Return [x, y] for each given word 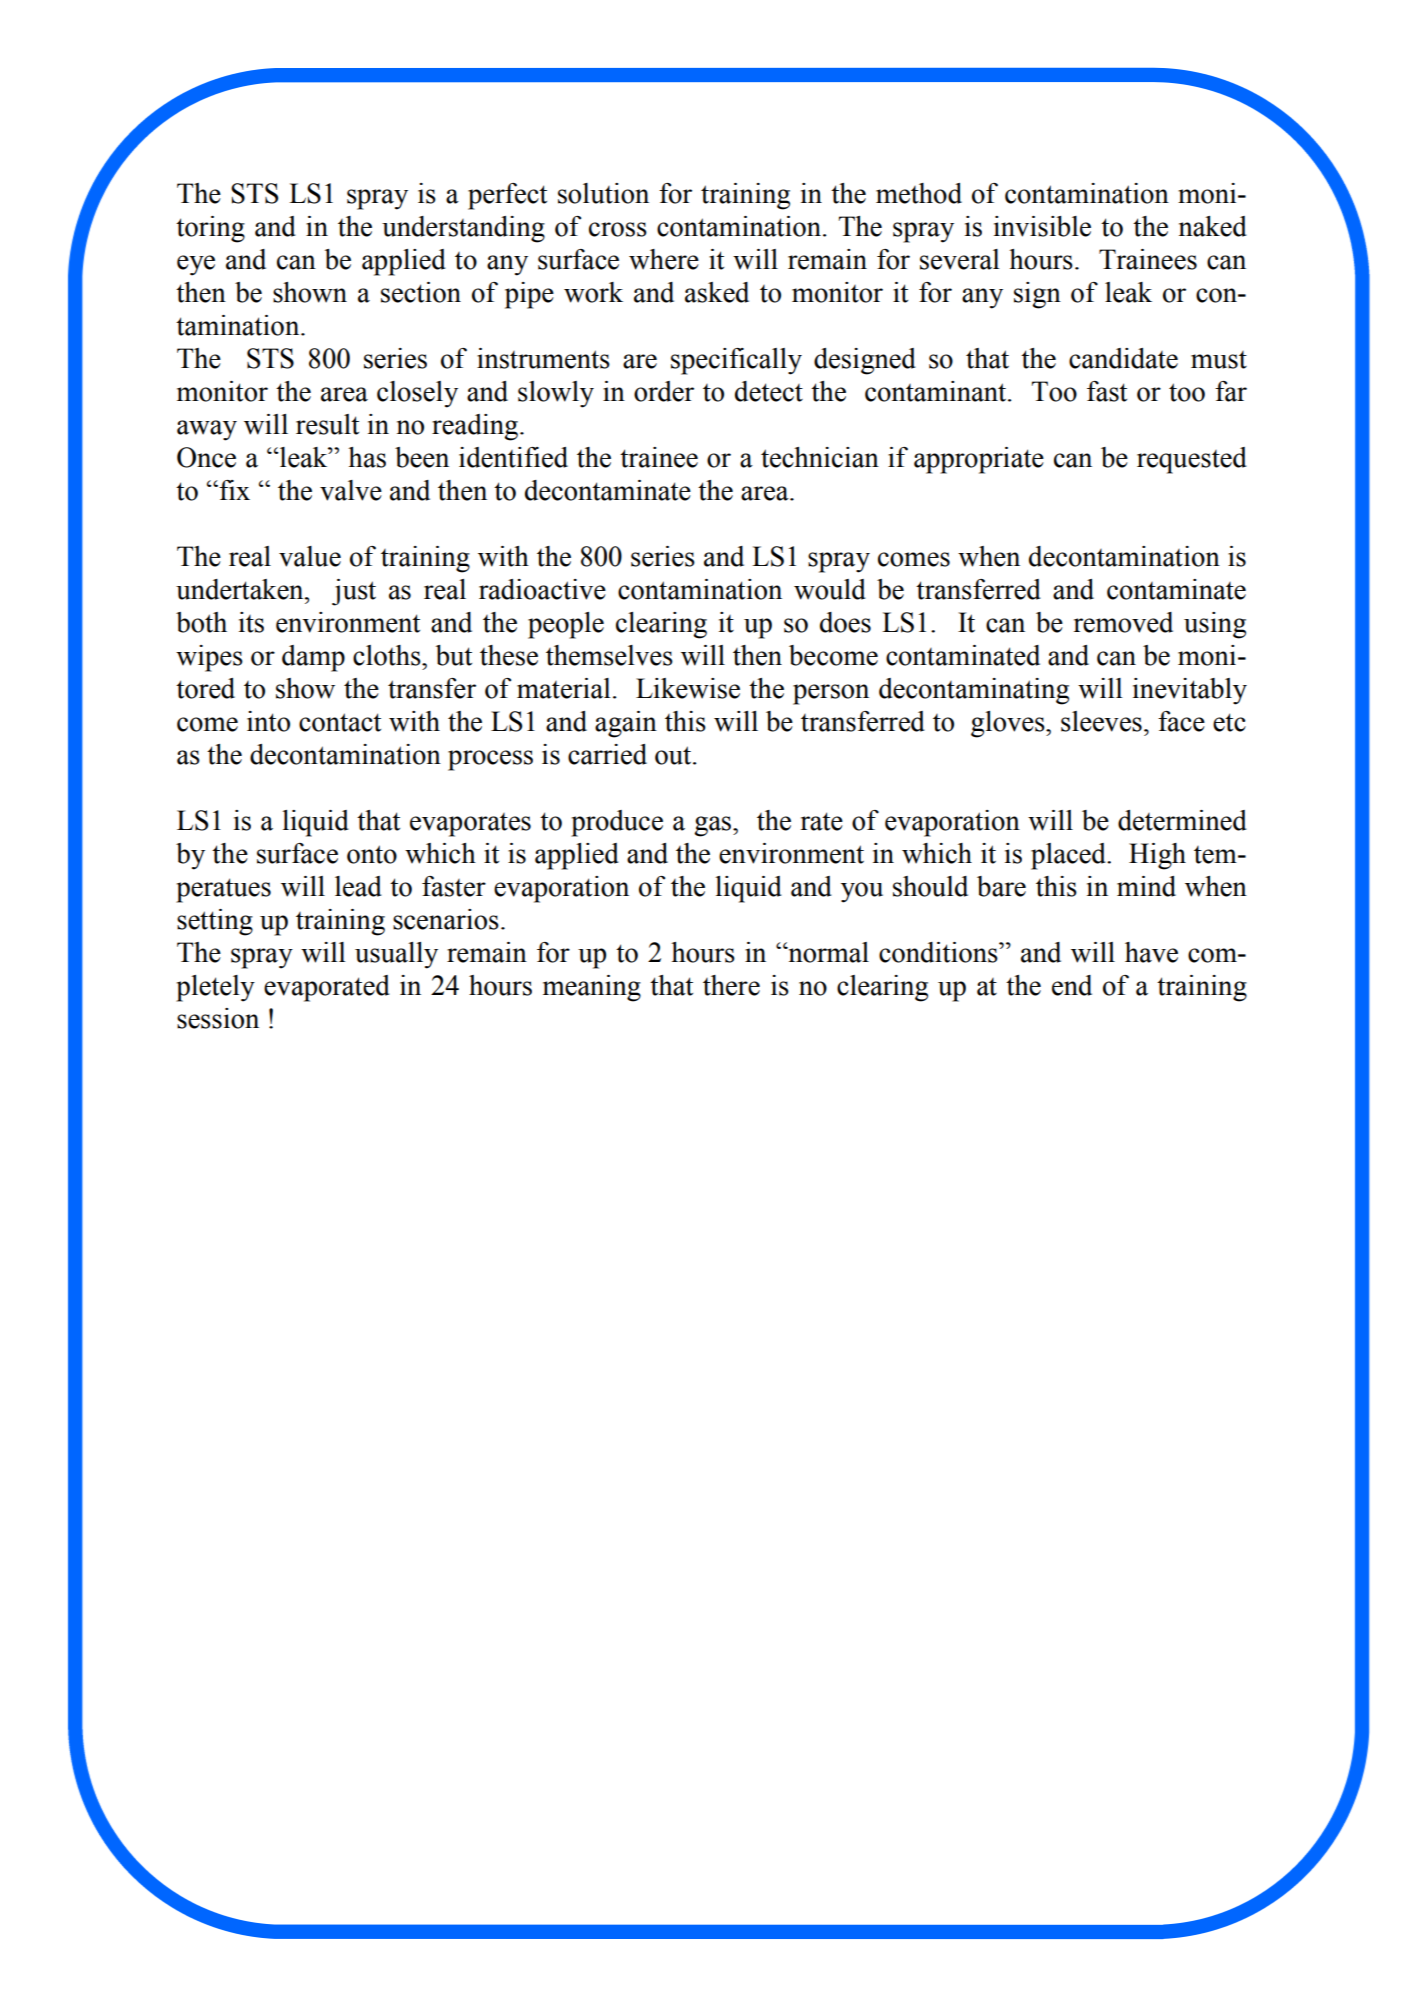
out [674, 755]
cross [618, 229]
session [218, 1018]
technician [820, 457]
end [1072, 985]
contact [340, 722]
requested [1192, 460]
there [731, 985]
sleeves [1101, 721]
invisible [1042, 226]
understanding [463, 229]
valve [351, 490]
